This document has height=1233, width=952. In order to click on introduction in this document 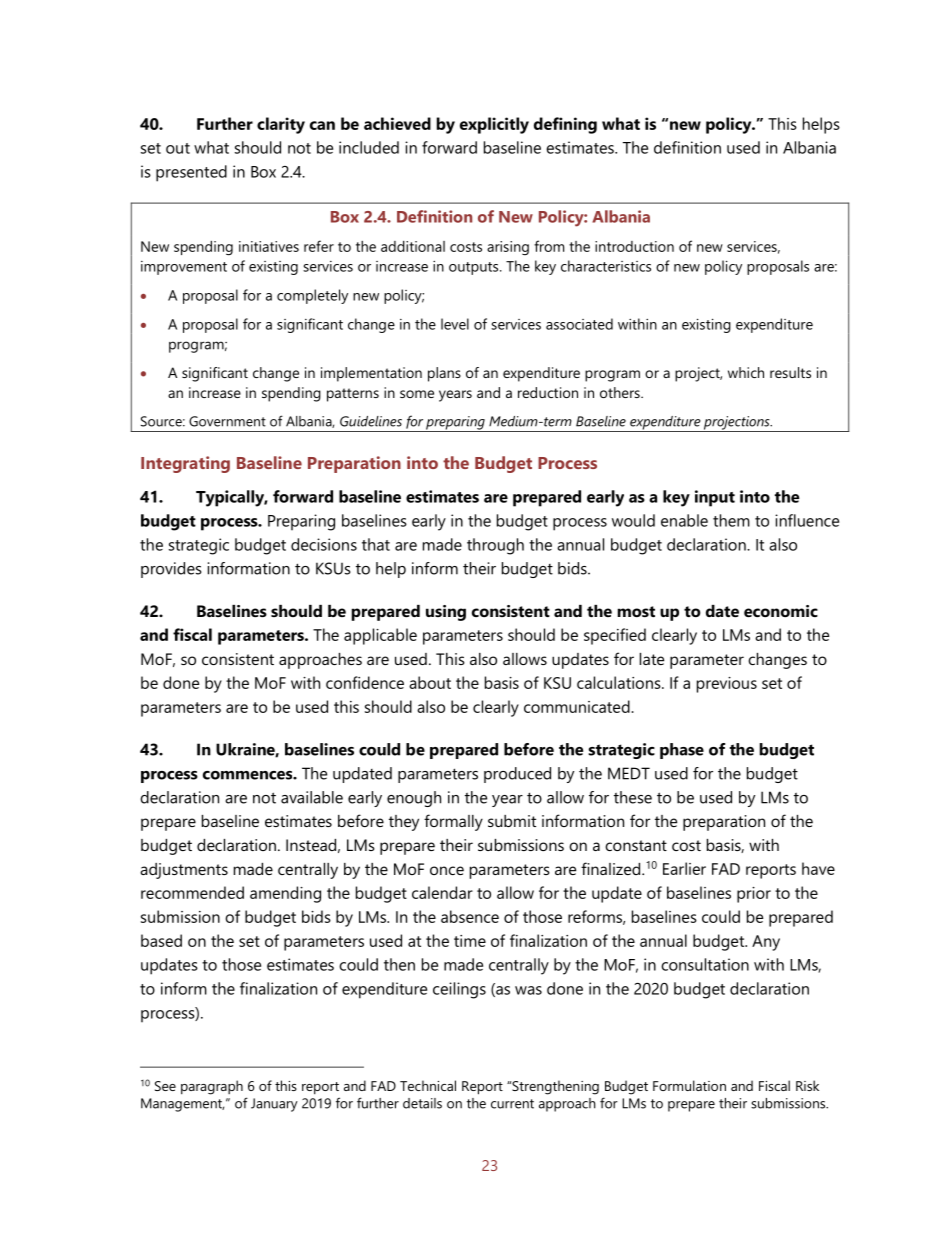, I will do `click(634, 246)`.
